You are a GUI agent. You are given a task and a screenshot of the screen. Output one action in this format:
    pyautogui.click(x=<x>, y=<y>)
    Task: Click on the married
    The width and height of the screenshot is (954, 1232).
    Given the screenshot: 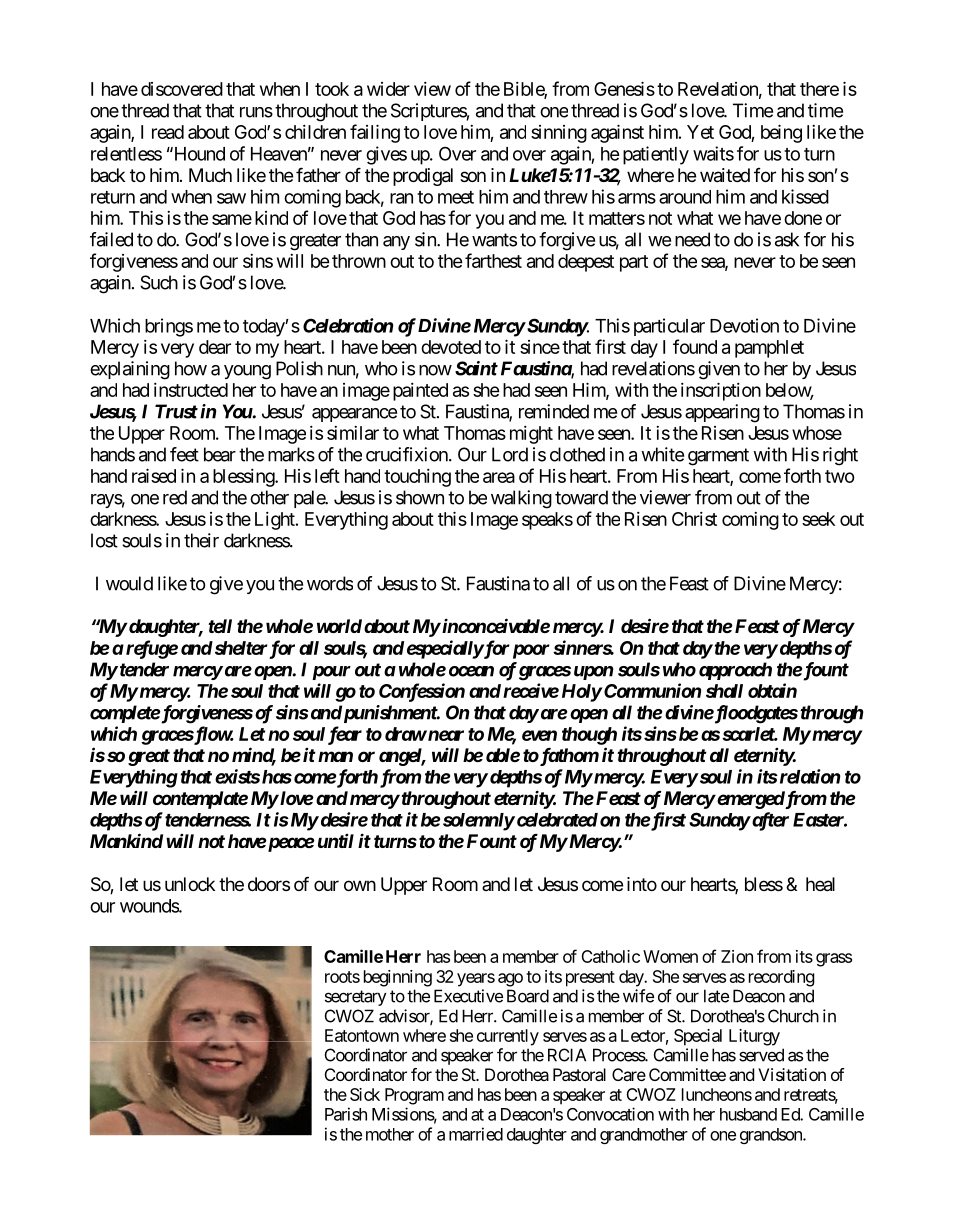 What is the action you would take?
    pyautogui.click(x=476, y=1134)
